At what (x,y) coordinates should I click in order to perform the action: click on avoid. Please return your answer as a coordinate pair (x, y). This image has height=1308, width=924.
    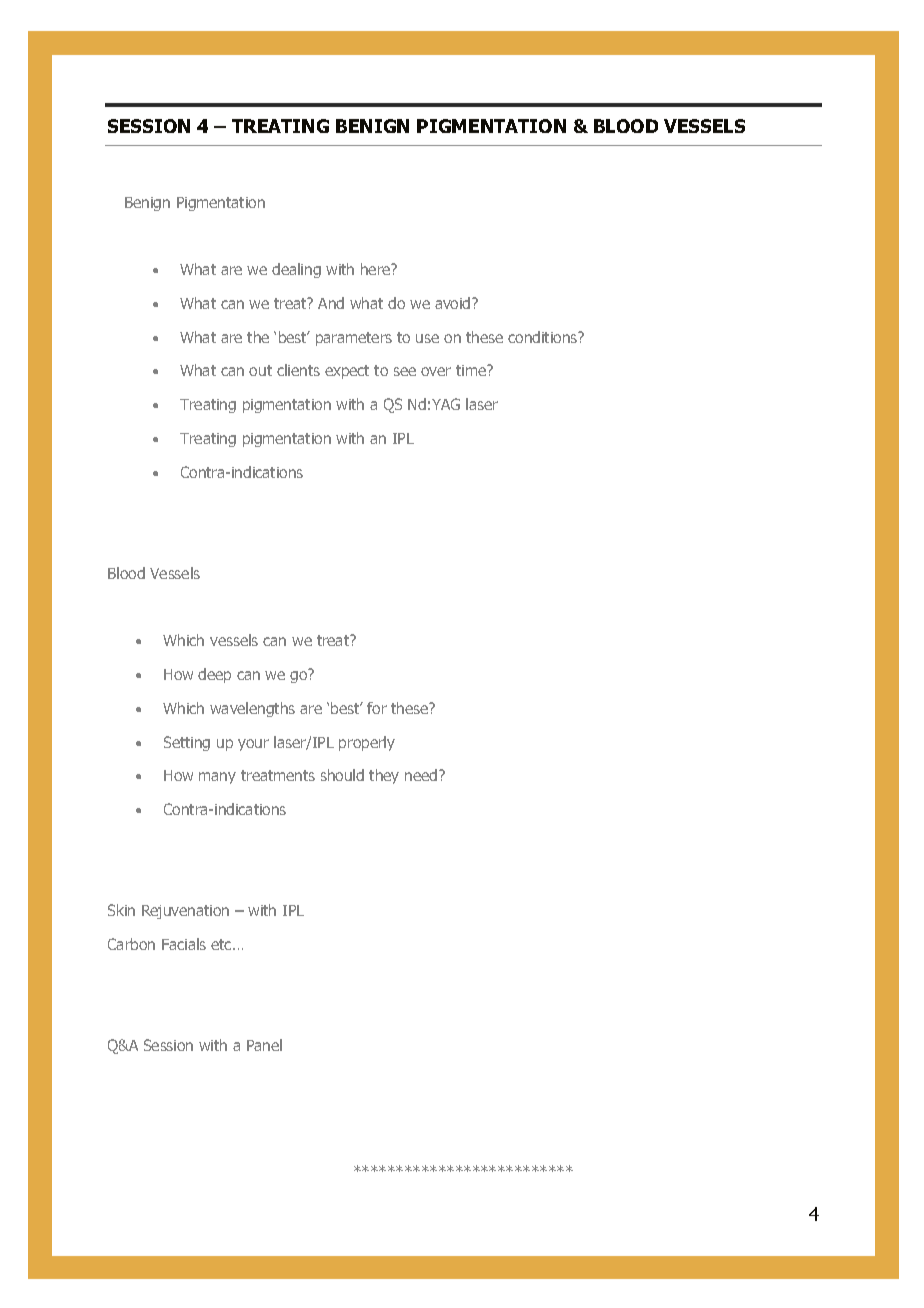
    Looking at the image, I should click on (454, 303).
